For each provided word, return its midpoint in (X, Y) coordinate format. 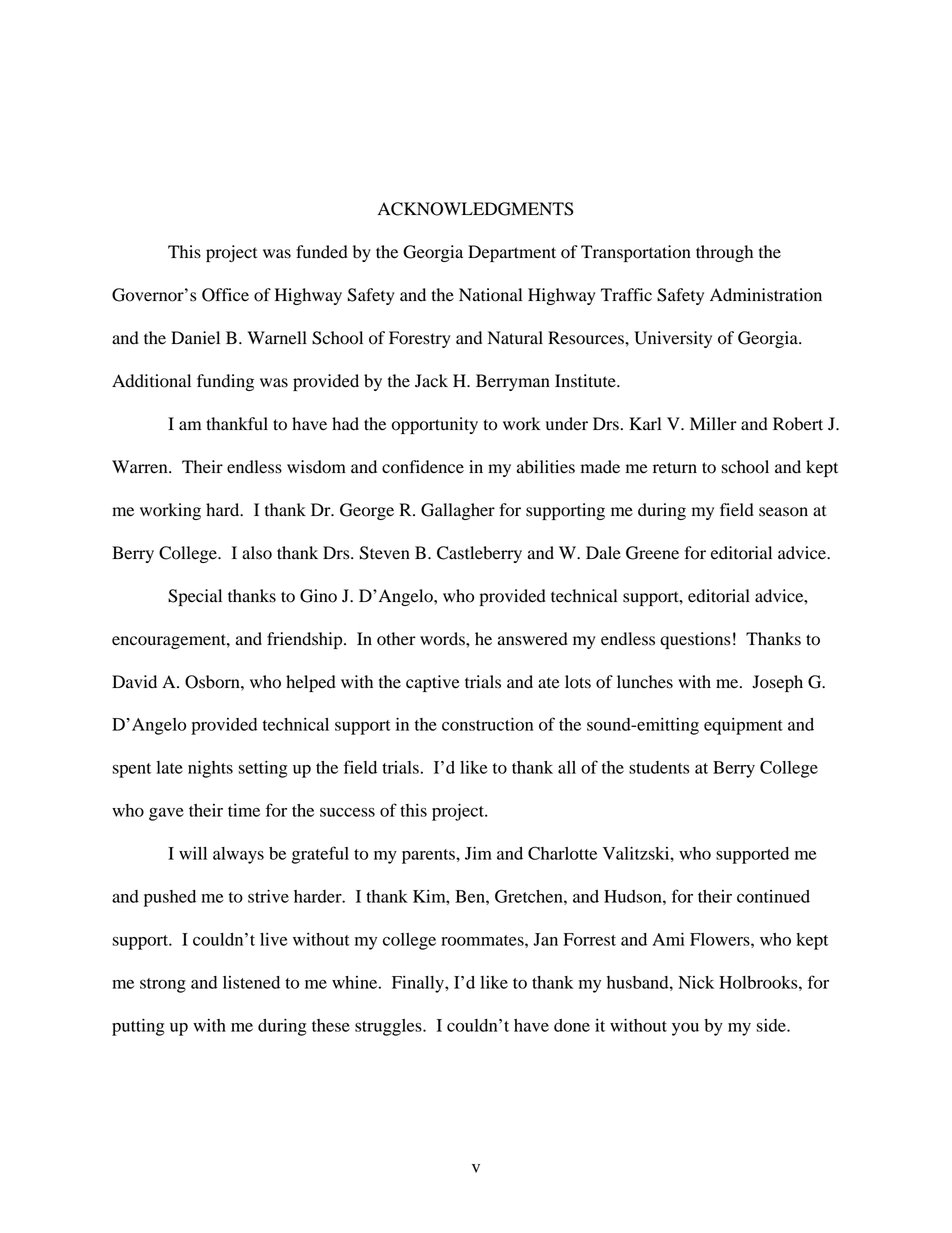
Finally (419, 984)
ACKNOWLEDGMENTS (475, 209)
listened (251, 982)
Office (225, 295)
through (724, 253)
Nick (696, 982)
